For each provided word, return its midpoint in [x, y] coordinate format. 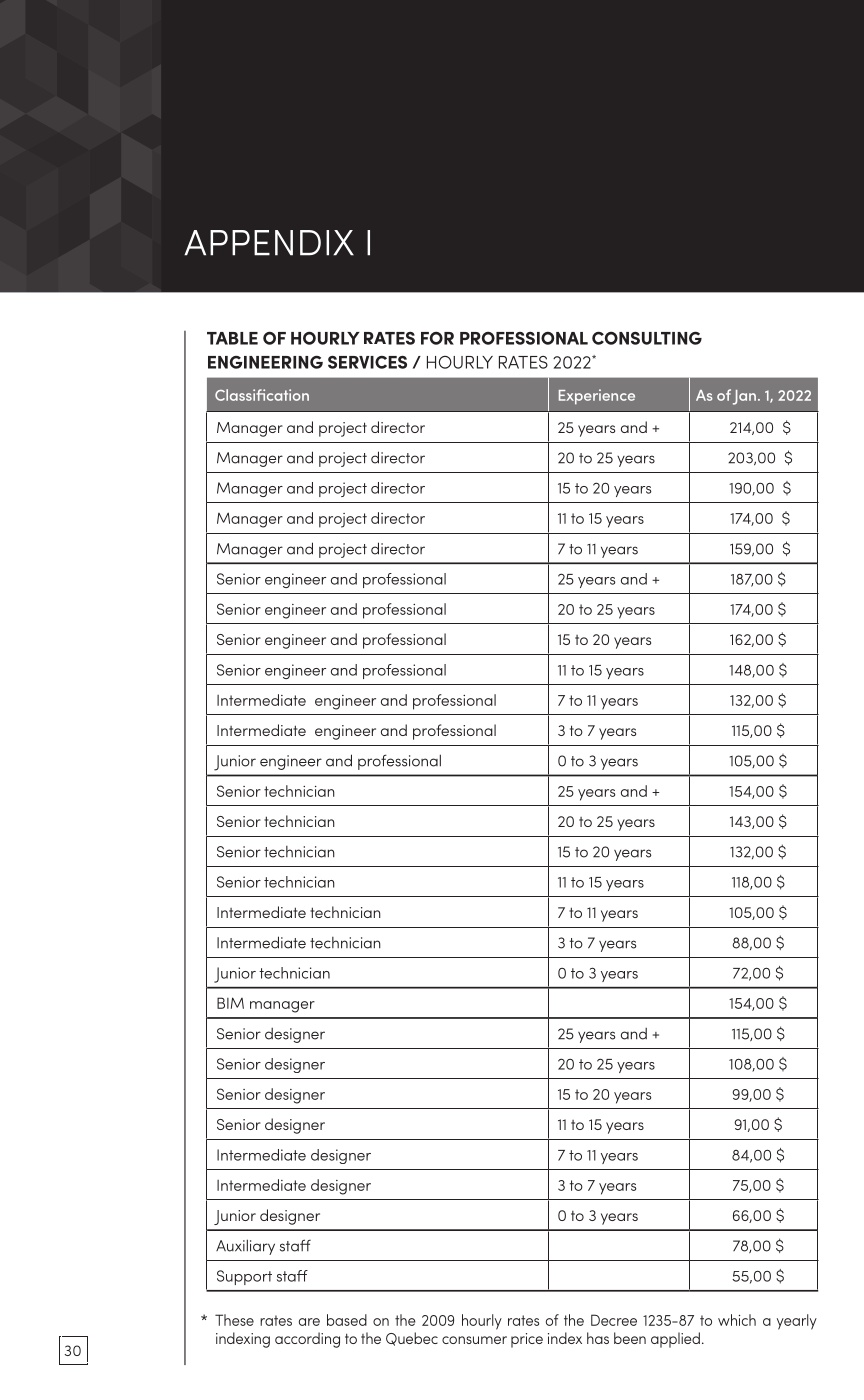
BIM [230, 1003]
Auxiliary [245, 1247]
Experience [597, 397]
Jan [744, 397]
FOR [437, 338]
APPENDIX [269, 243]
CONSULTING [647, 338]
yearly [797, 1322]
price [527, 1340]
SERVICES [367, 362]
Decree [614, 1320]
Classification [262, 395]
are [309, 1322]
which [737, 1320]
